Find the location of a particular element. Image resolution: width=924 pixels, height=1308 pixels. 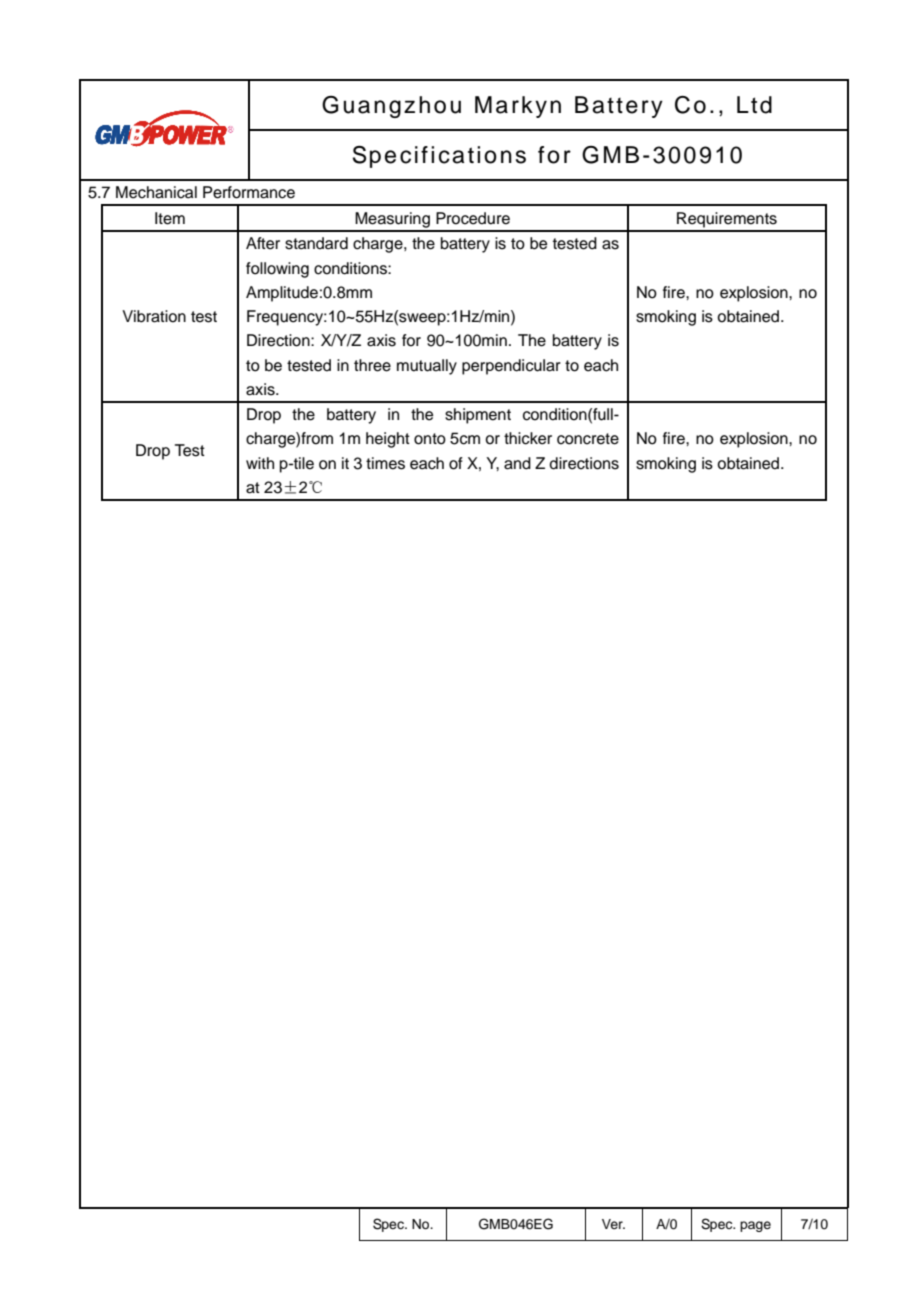

perpendicular is located at coordinates (511, 367).
